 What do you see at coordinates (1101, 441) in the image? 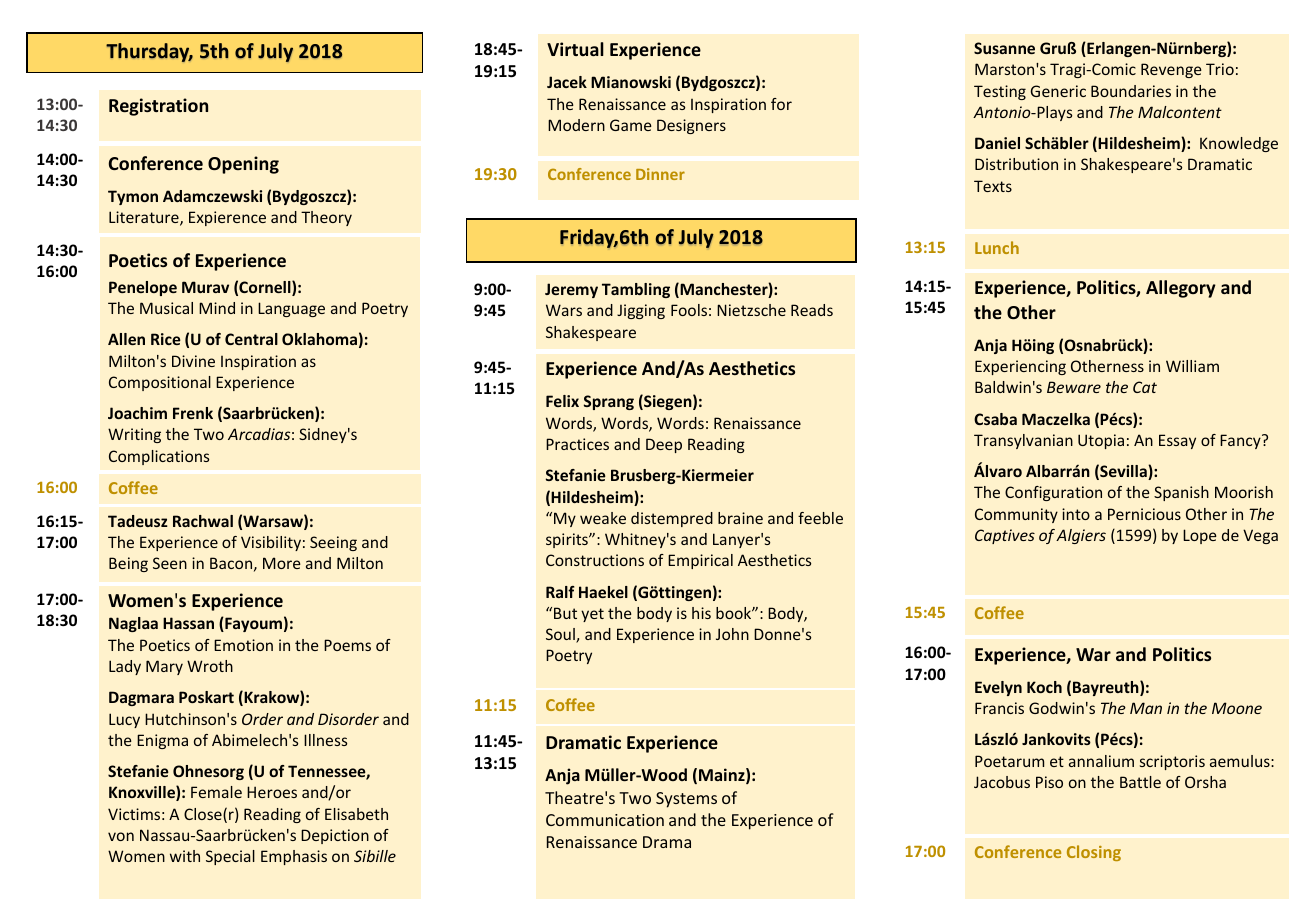
I see `Utopia` at bounding box center [1101, 441].
